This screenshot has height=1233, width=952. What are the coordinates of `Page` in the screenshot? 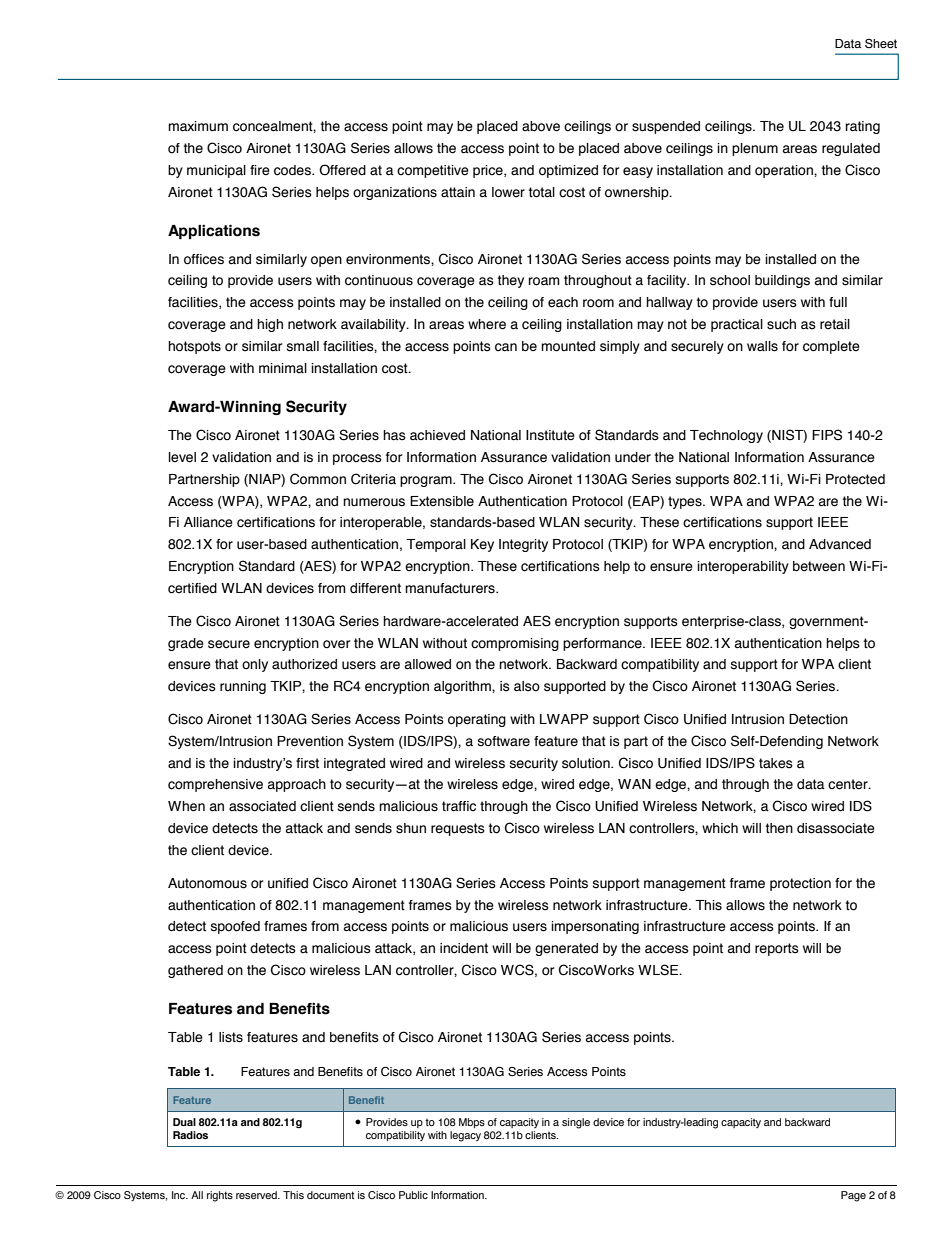 It's located at (853, 1196).
